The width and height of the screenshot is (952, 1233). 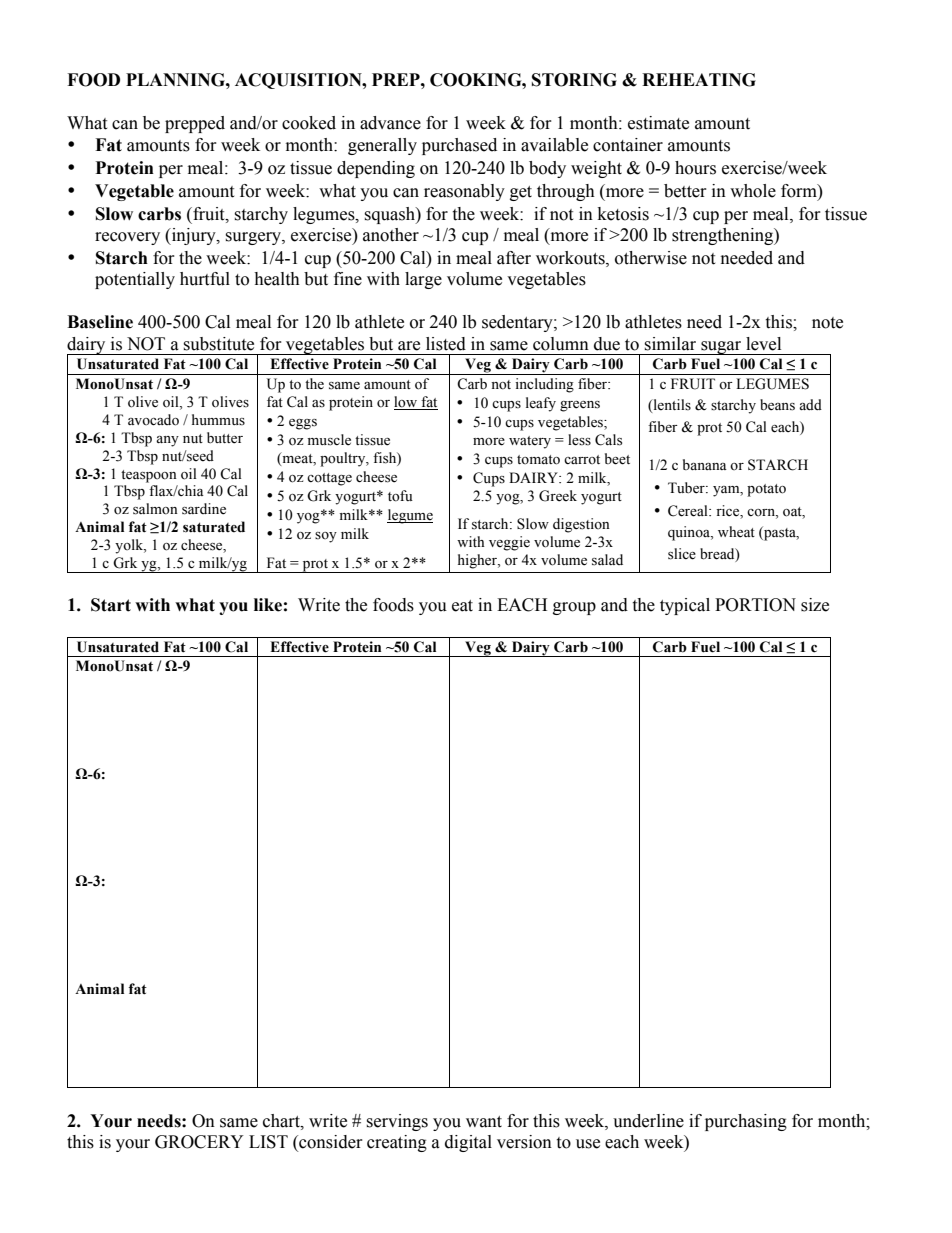 What do you see at coordinates (574, 608) in the screenshot?
I see `group` at bounding box center [574, 608].
